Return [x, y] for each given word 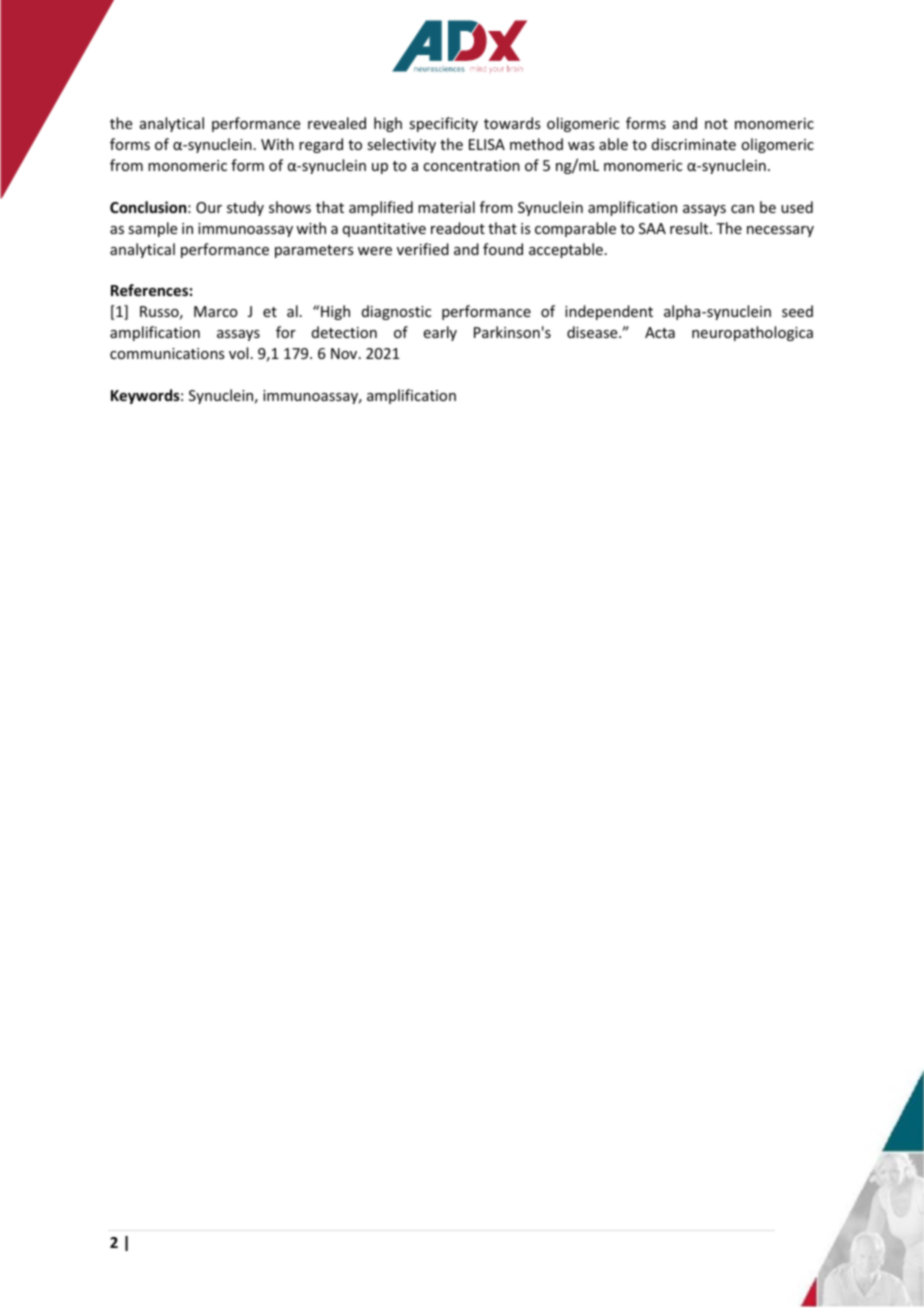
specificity [443, 124]
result [690, 228]
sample [152, 229]
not [716, 124]
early [440, 333]
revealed [337, 123]
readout [458, 228]
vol [238, 353]
